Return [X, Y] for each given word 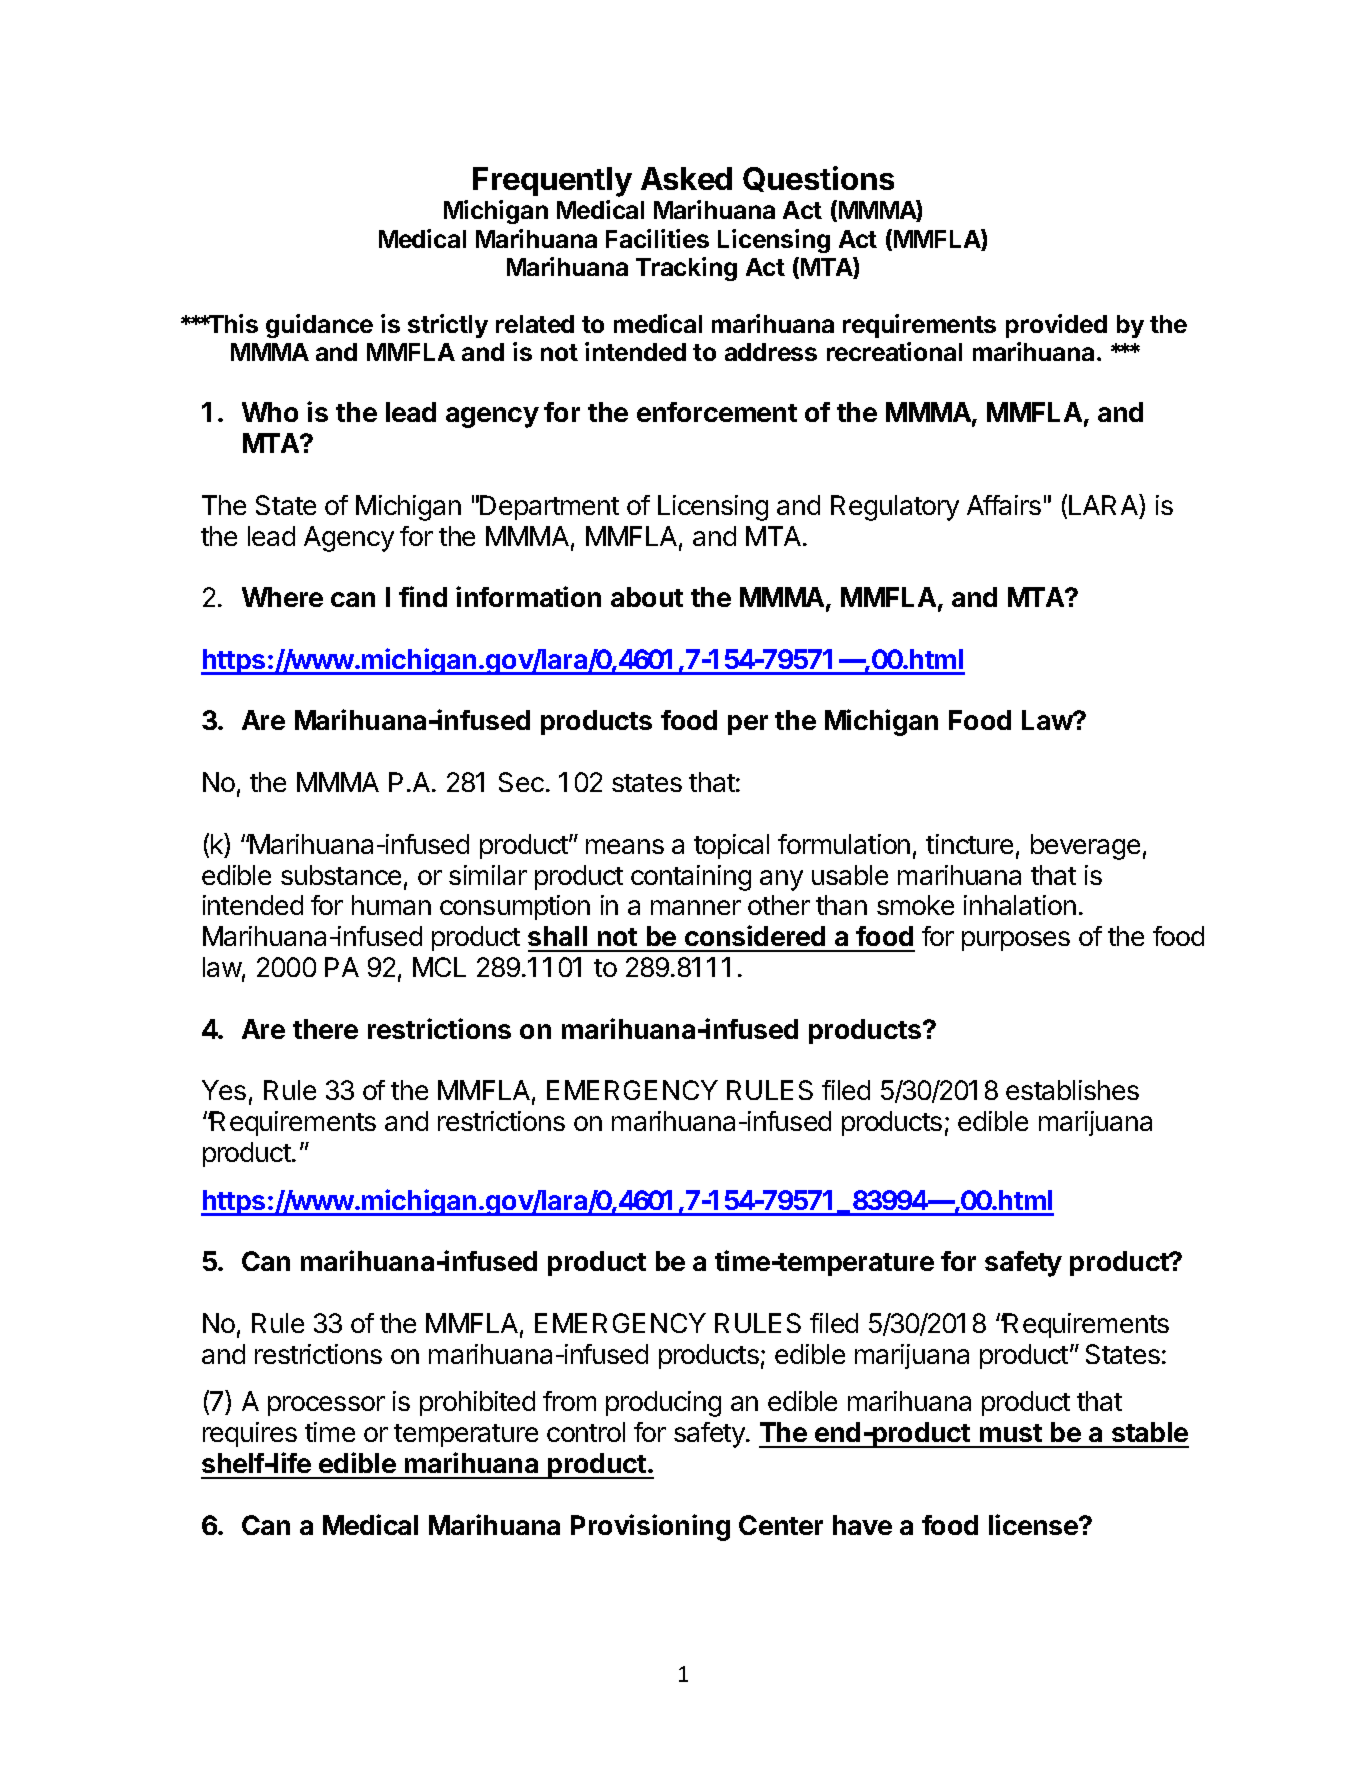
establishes [1072, 1090]
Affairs [1004, 505]
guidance [319, 326]
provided [1056, 326]
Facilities [657, 238]
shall [557, 936]
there [325, 1029]
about [647, 597]
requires [250, 1434]
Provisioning [650, 1527]
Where [282, 597]
